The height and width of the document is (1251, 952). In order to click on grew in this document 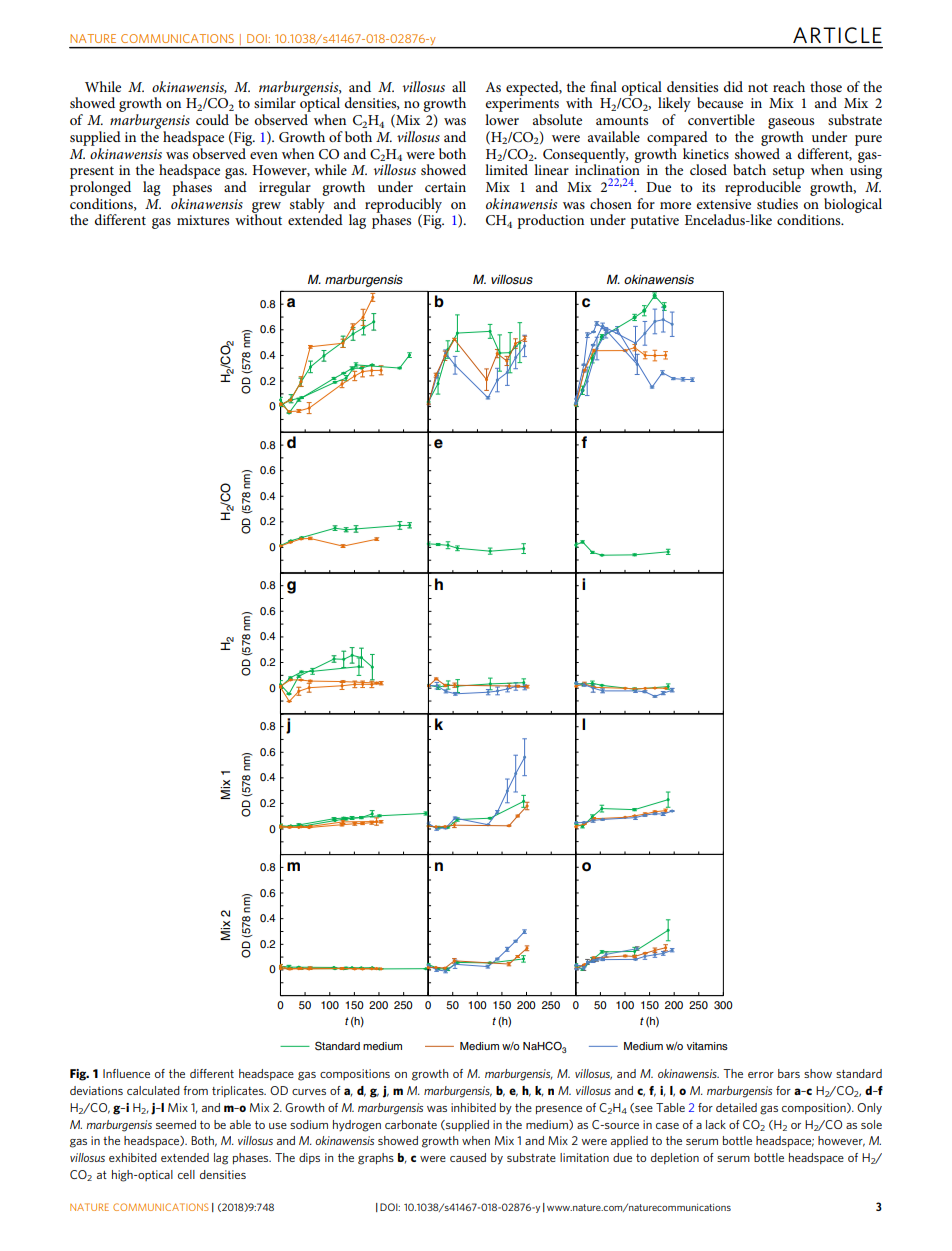, I will do `click(266, 208)`.
